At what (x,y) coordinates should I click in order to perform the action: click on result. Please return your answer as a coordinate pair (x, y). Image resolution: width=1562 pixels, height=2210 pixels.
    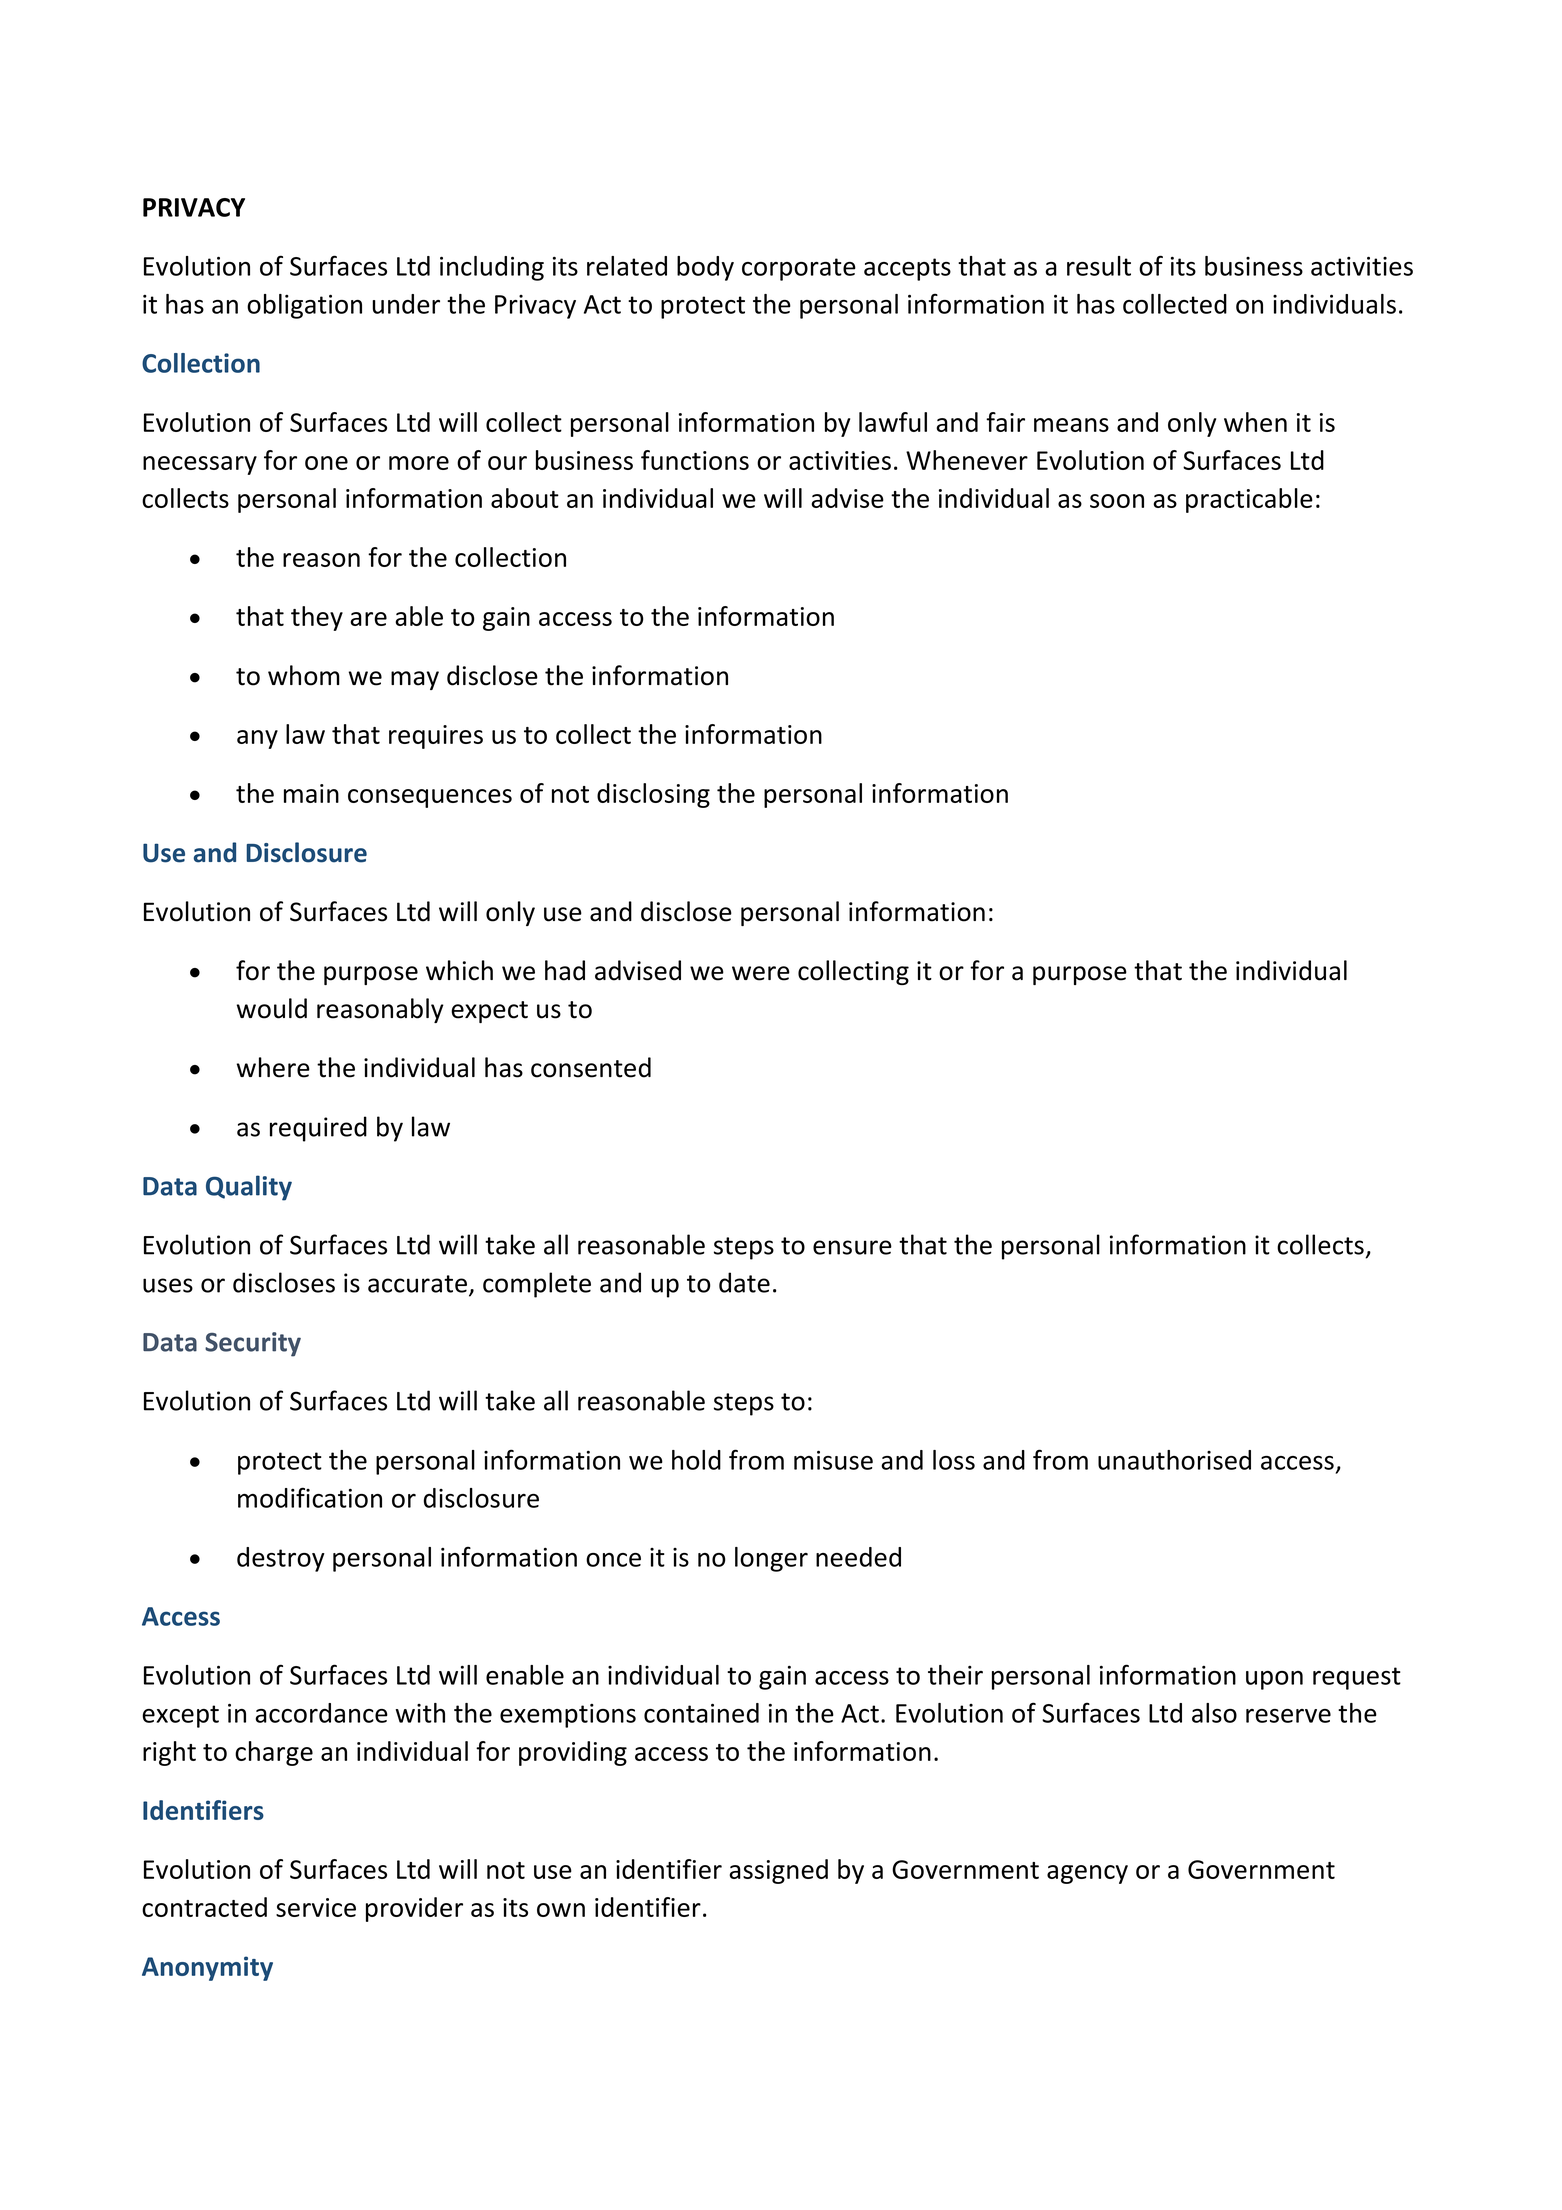
    Looking at the image, I should click on (1099, 266).
